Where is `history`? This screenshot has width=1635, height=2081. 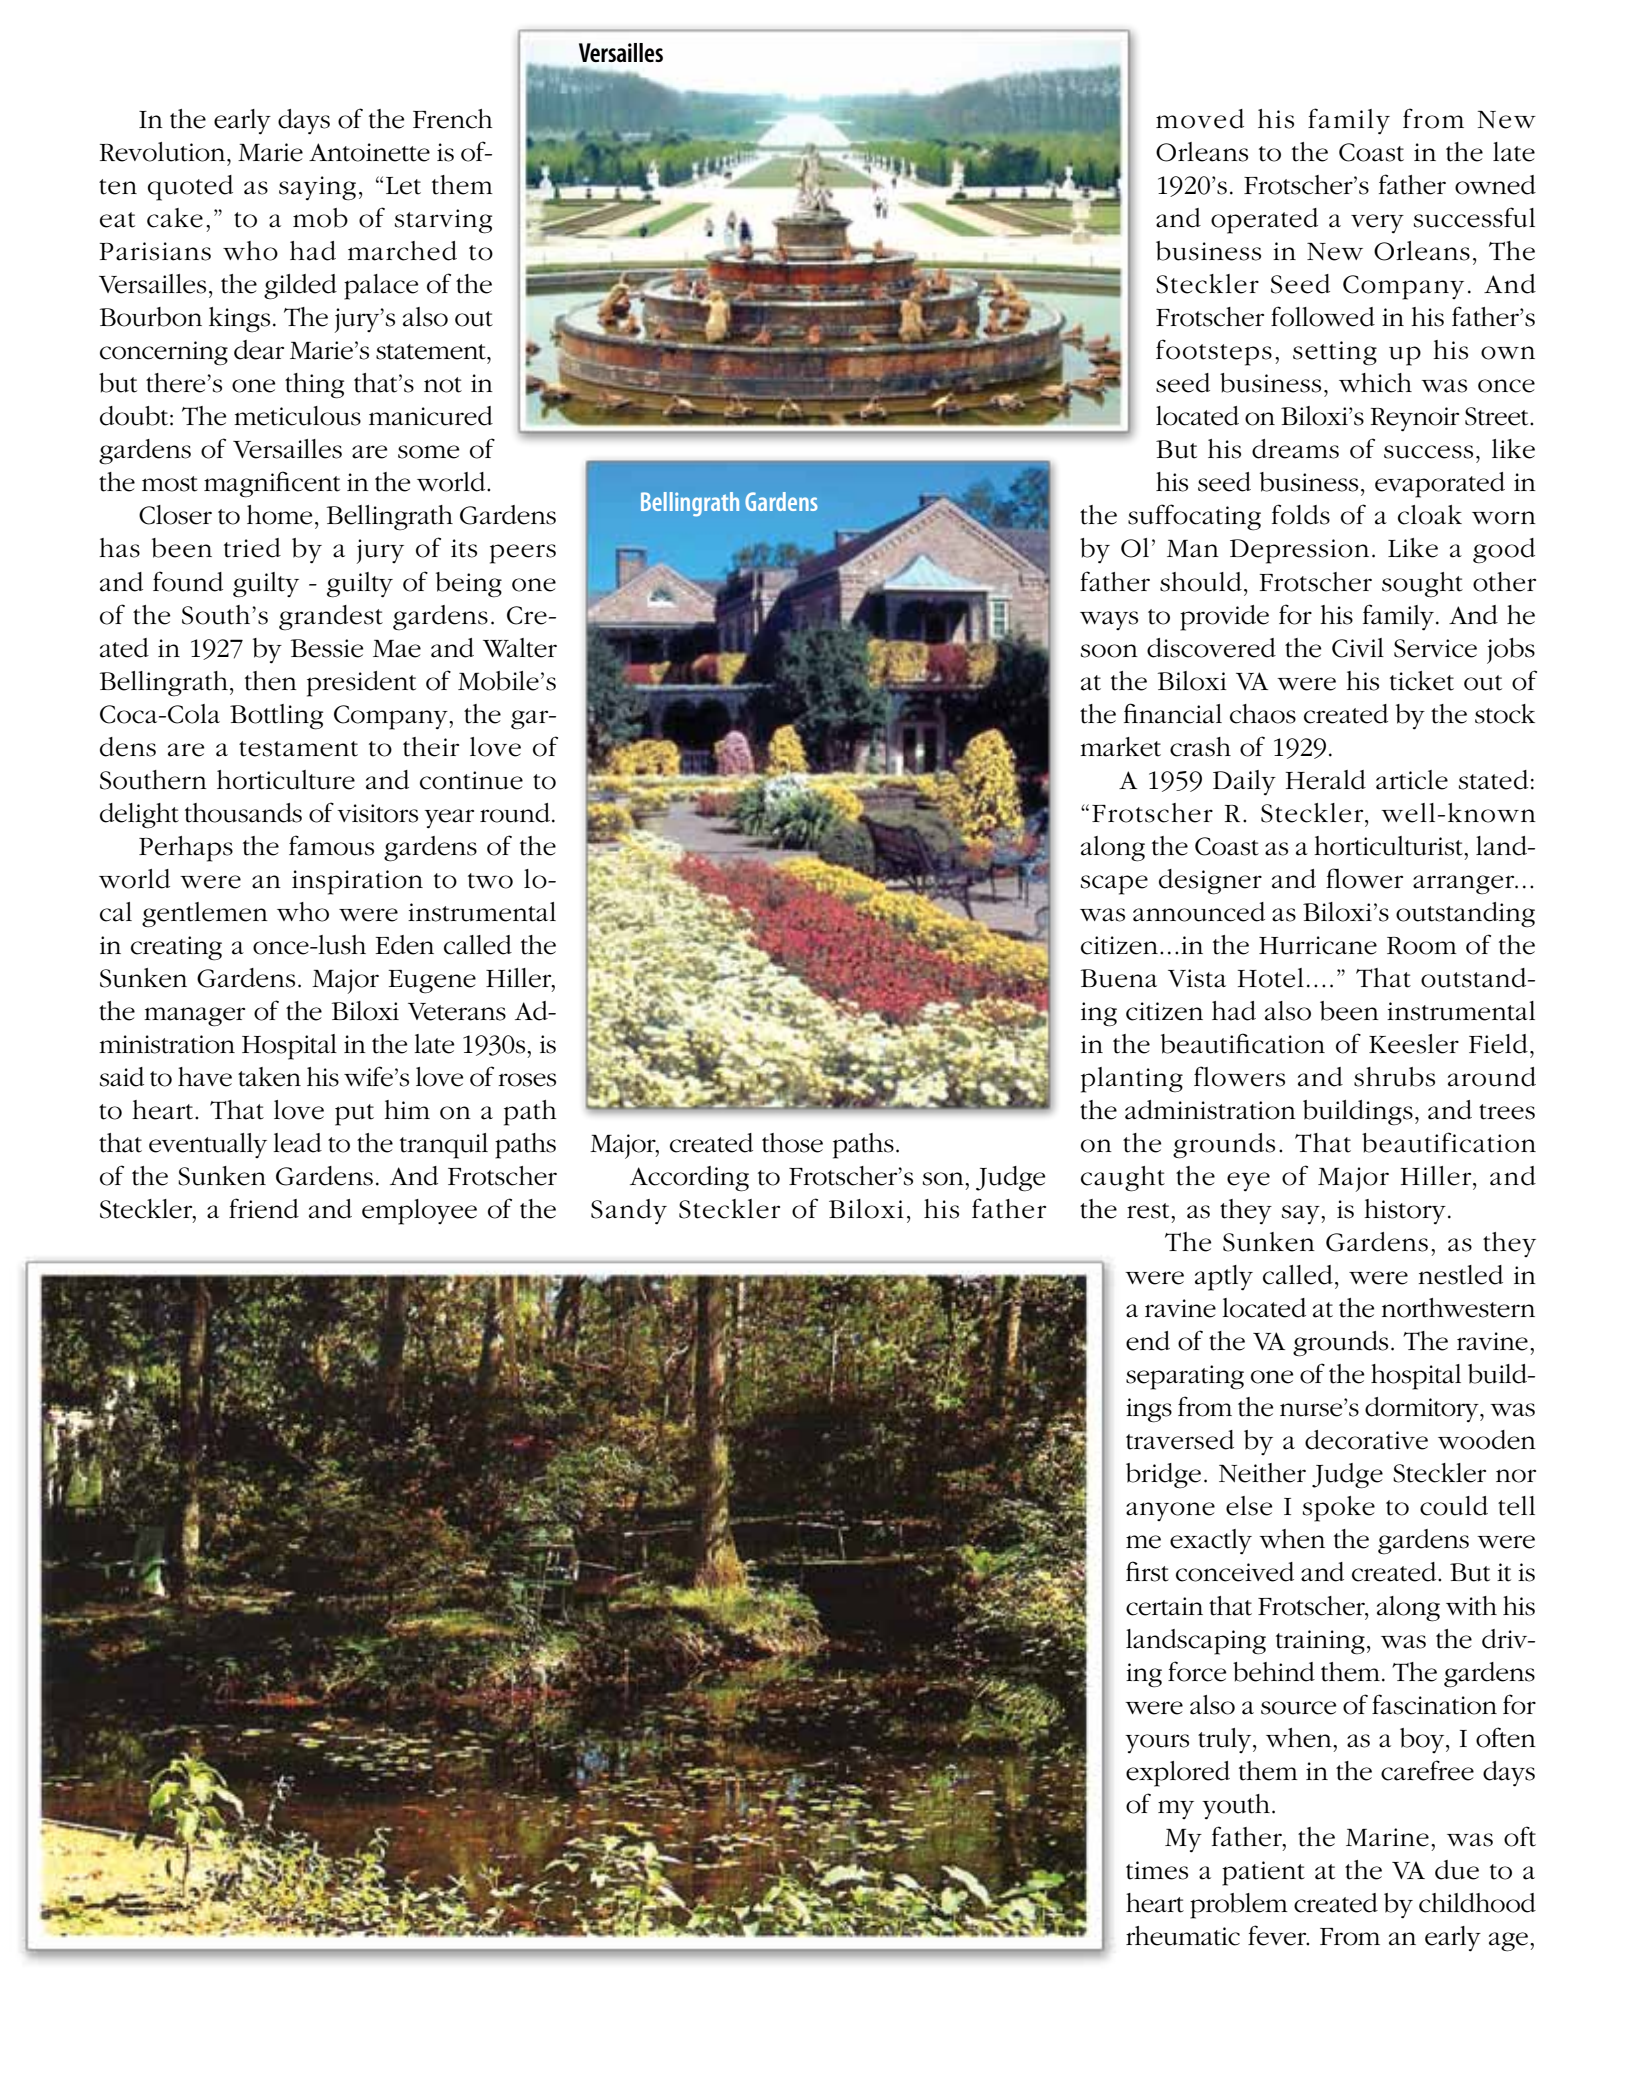 history is located at coordinates (1405, 1212).
